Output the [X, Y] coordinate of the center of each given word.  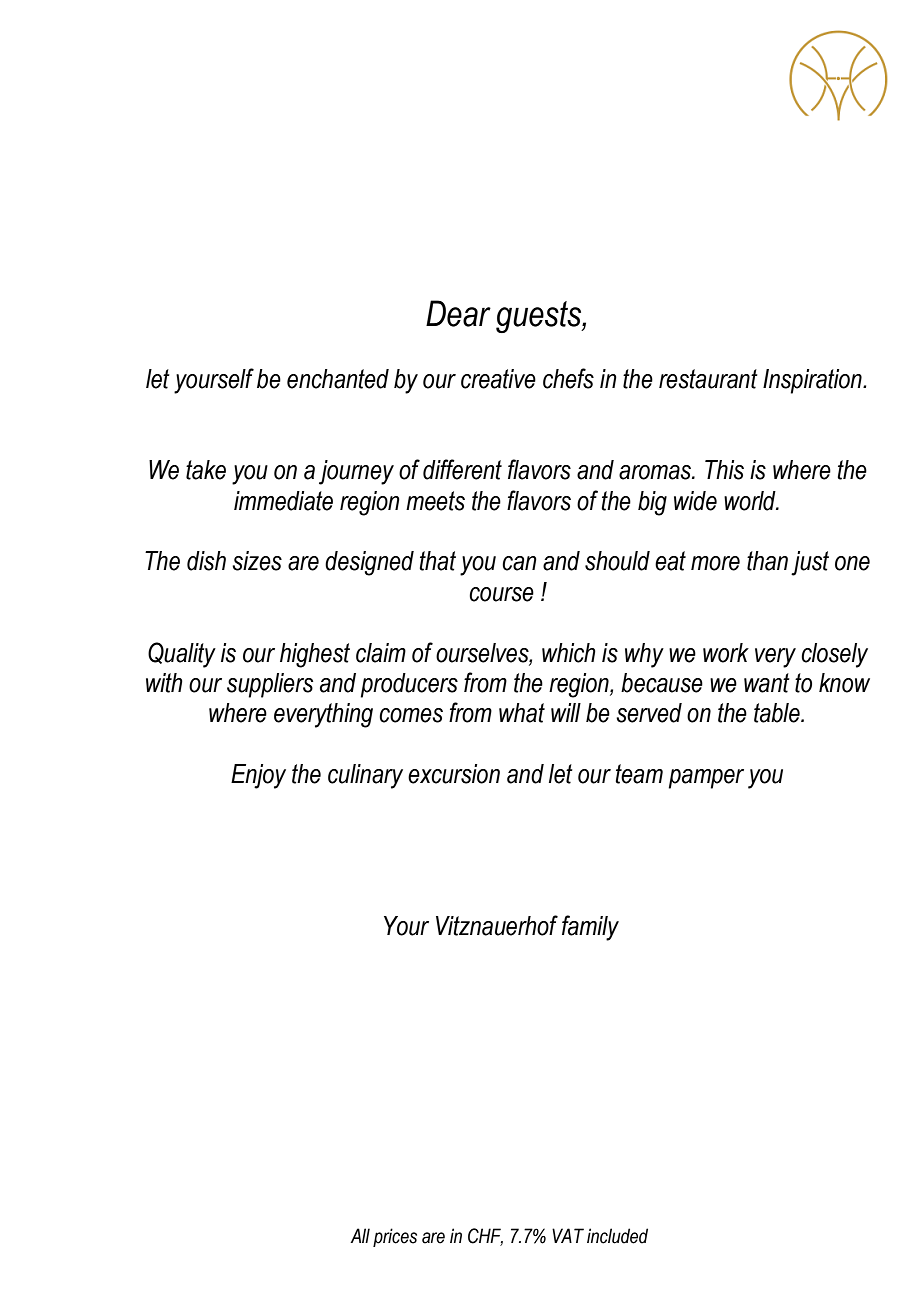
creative [498, 379]
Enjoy [258, 776]
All [360, 1235]
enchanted [338, 379]
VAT [568, 1235]
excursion [454, 774]
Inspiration [813, 381]
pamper [706, 779]
